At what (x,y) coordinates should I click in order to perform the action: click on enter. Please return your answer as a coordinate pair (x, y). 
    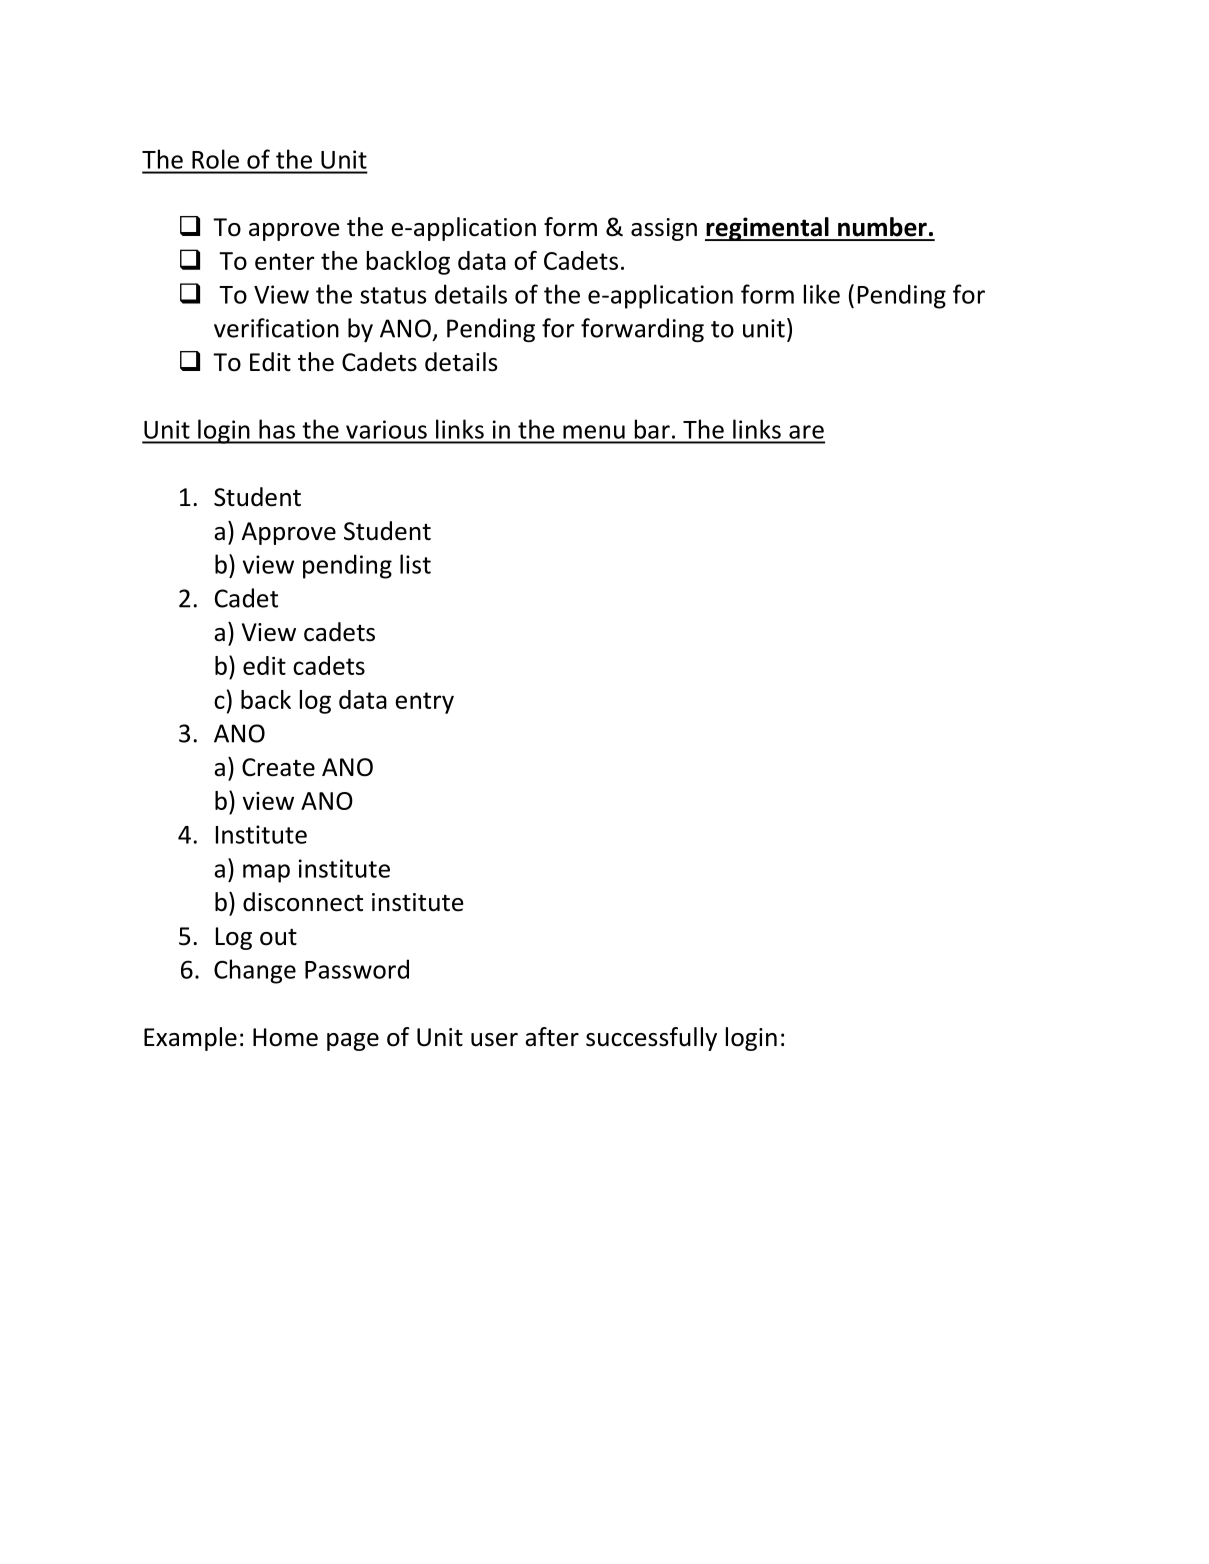
    Looking at the image, I should click on (284, 261).
